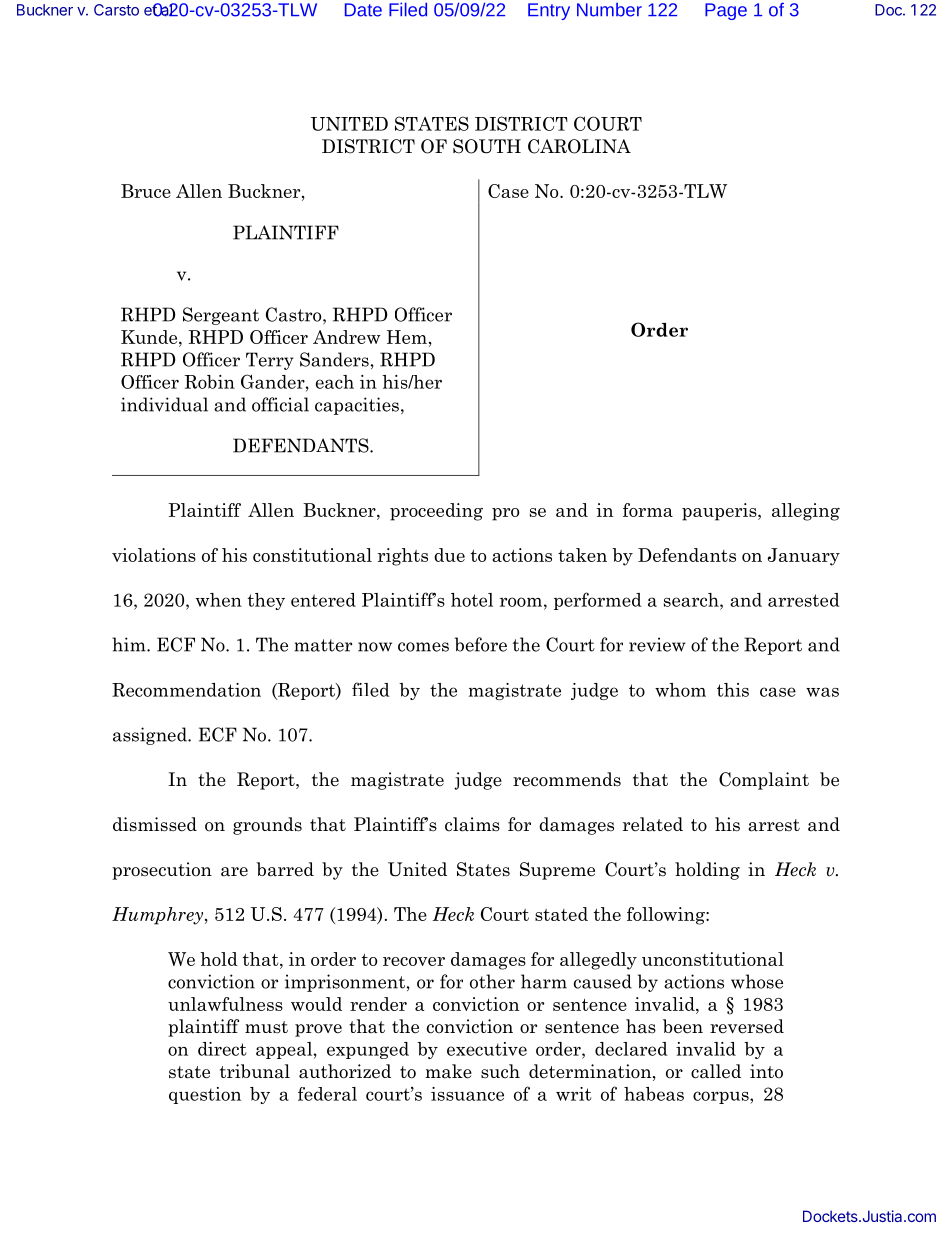 Image resolution: width=952 pixels, height=1233 pixels. I want to click on called, so click(716, 1071).
